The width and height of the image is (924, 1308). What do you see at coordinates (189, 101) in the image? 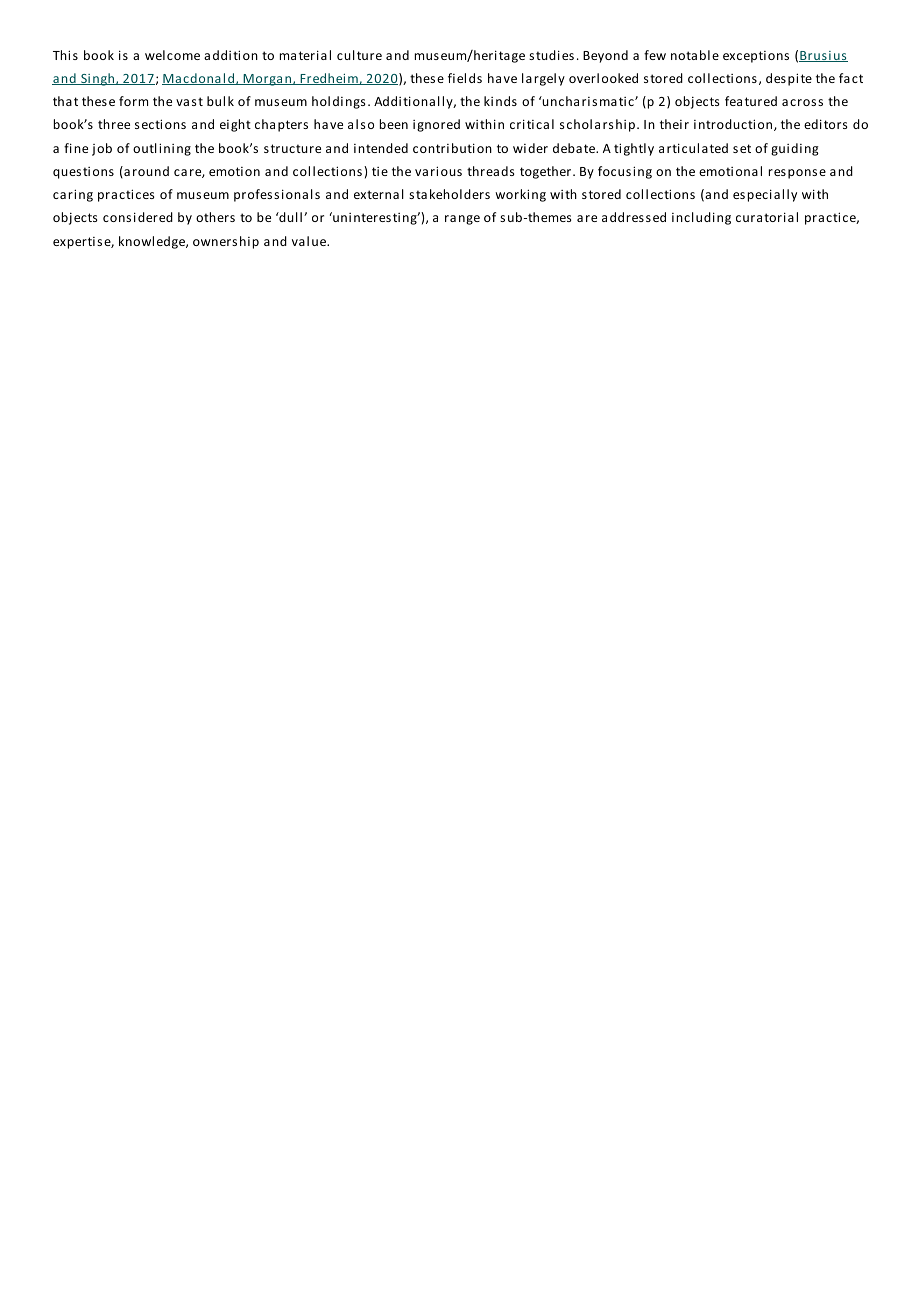
I see `vast` at bounding box center [189, 101].
